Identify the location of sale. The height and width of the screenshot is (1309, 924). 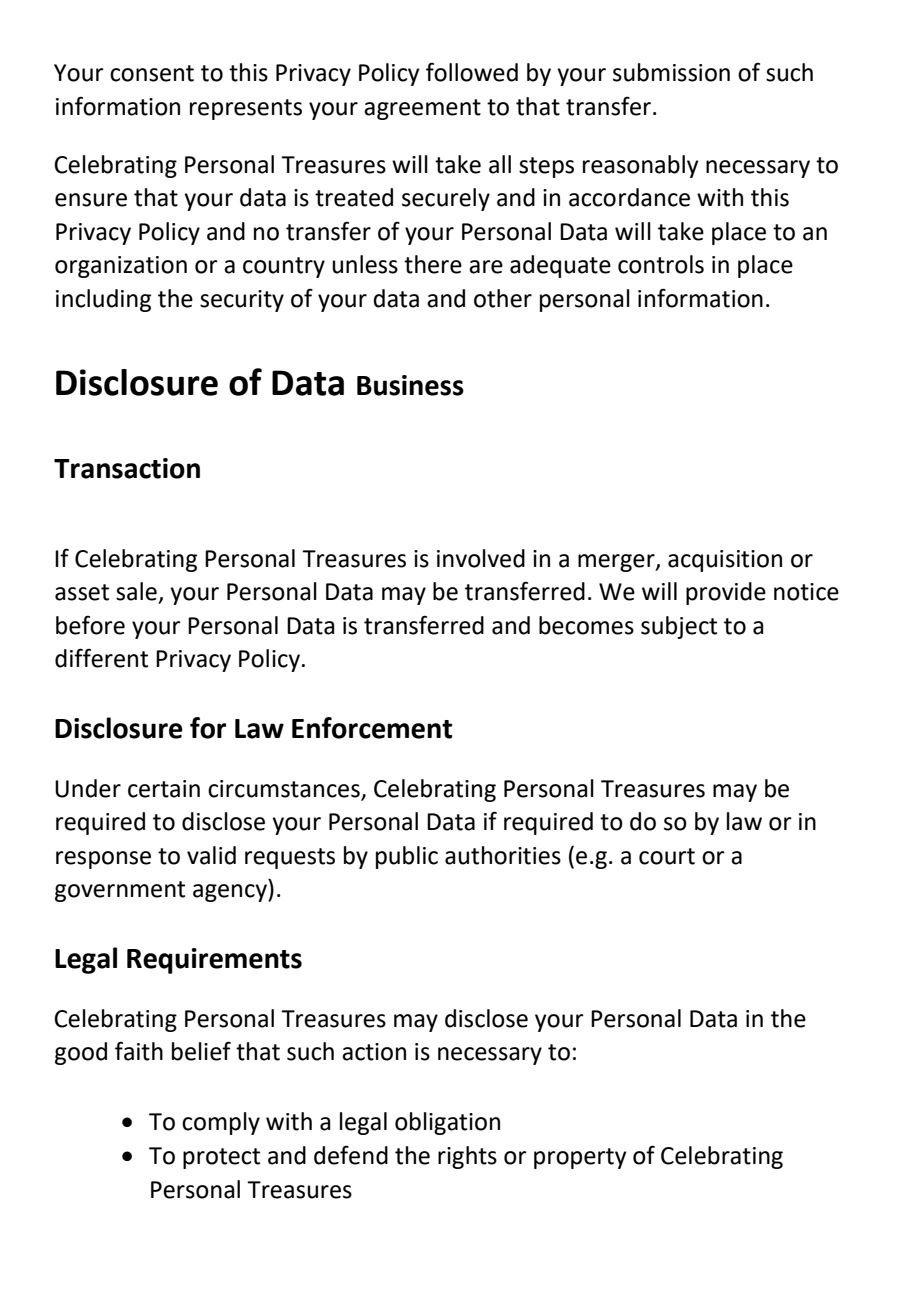
(136, 591).
